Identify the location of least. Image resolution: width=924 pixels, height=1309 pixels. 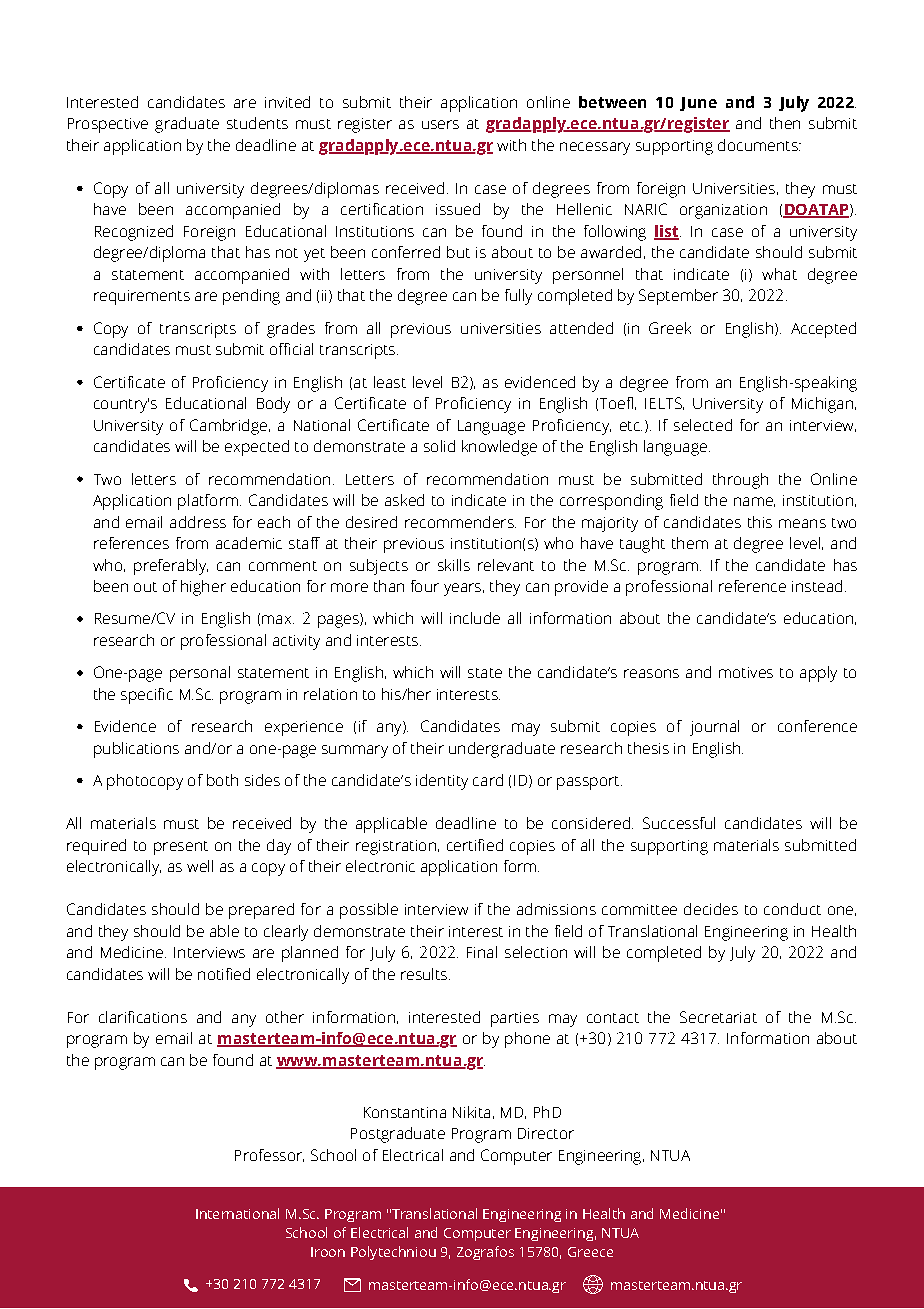
(390, 382).
